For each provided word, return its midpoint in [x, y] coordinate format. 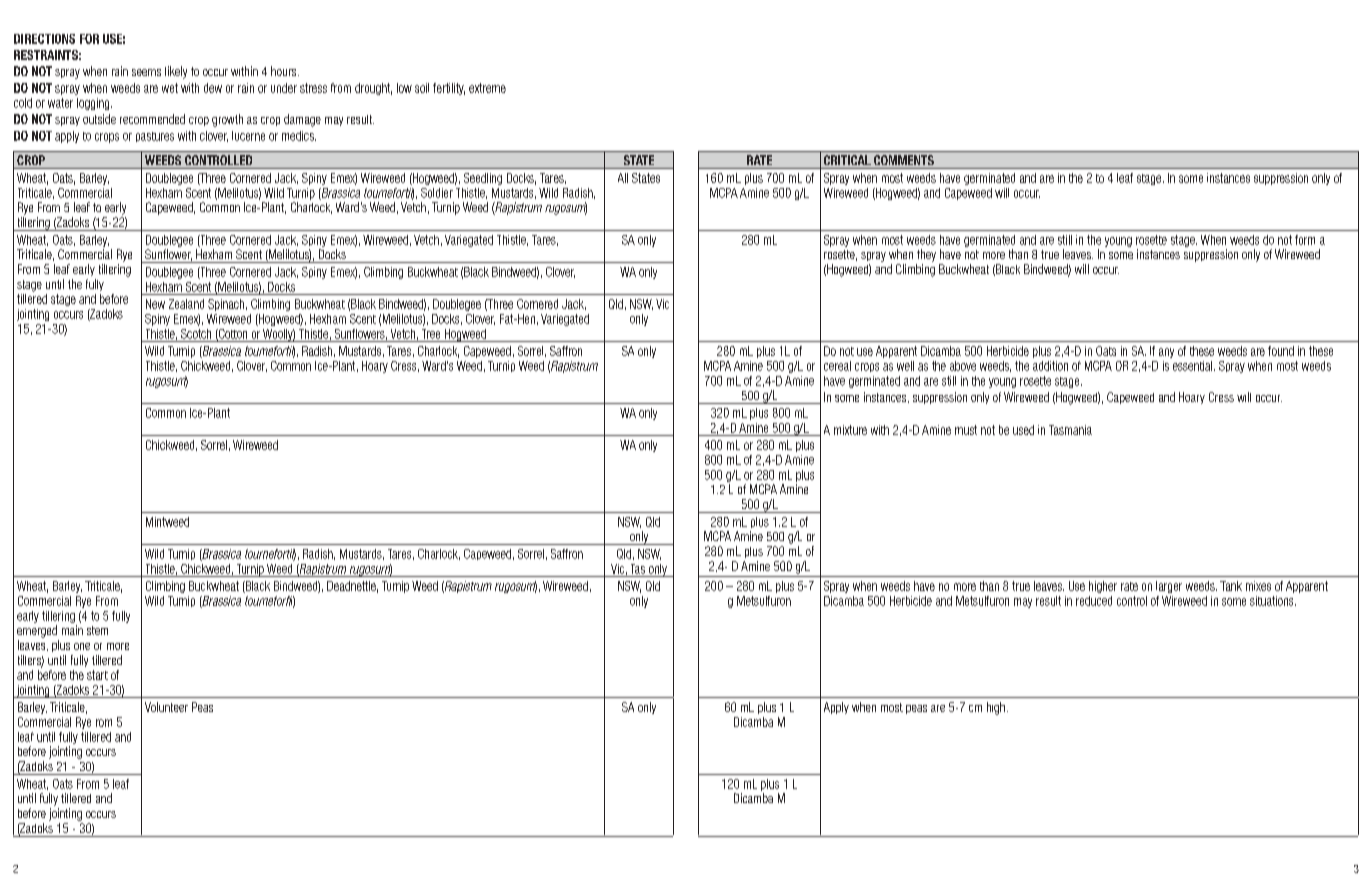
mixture [850, 430]
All [623, 178]
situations [1273, 601]
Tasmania [1070, 430]
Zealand [186, 304]
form [1305, 240]
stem [97, 630]
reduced [1094, 601]
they [926, 255]
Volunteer [166, 707]
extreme [487, 88]
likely [176, 72]
